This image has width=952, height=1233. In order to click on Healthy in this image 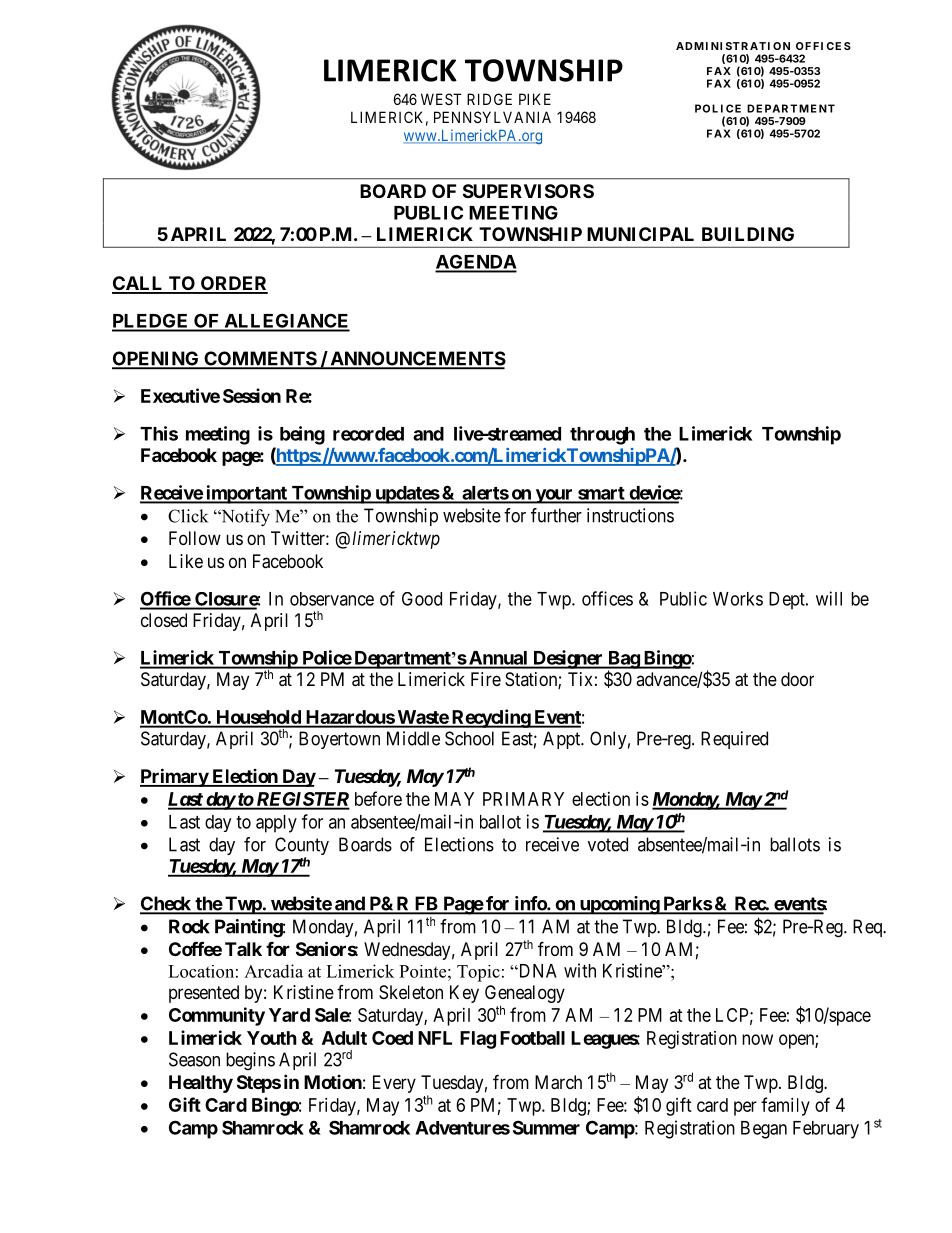, I will do `click(201, 1084)`.
